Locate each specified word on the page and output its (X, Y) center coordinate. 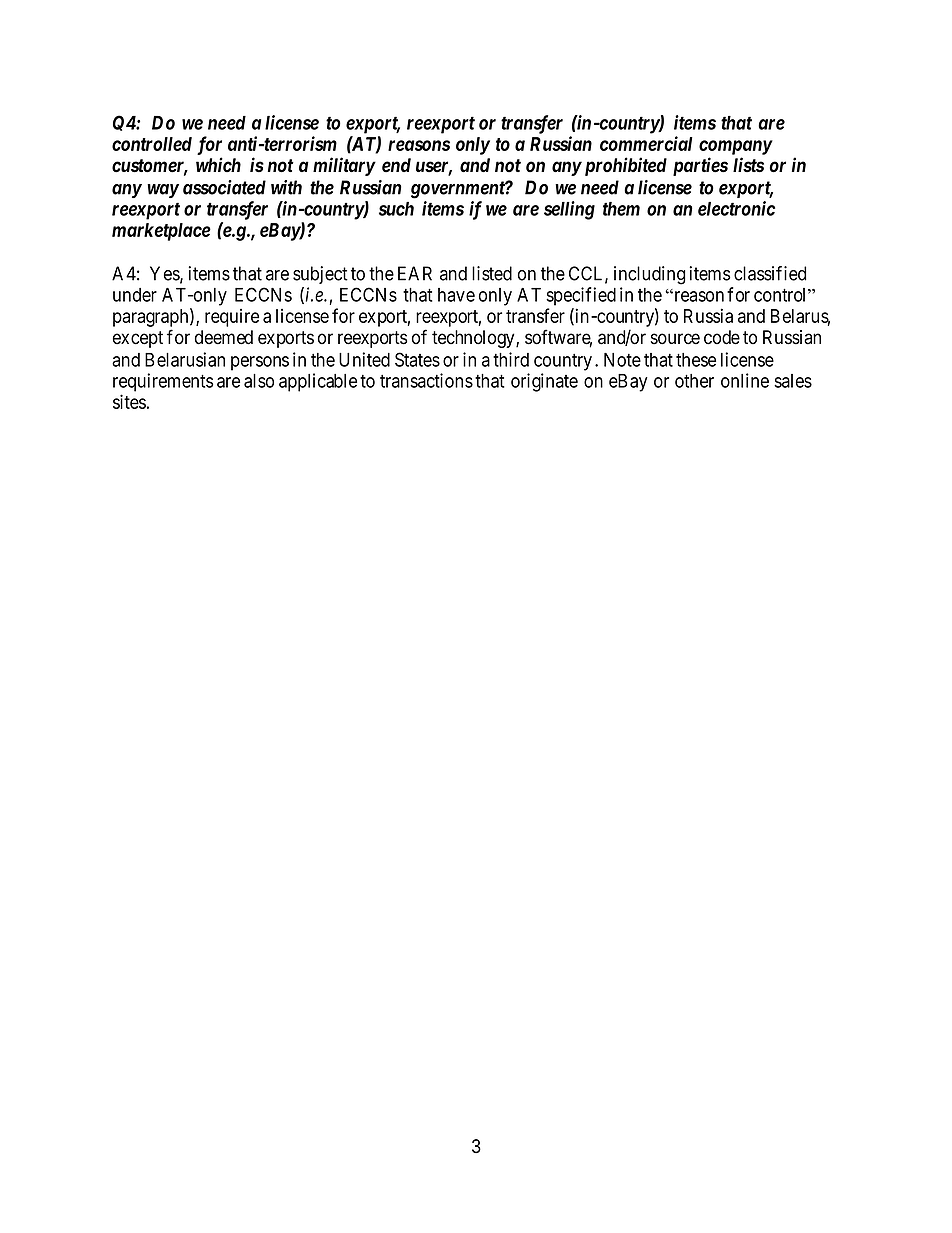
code (722, 337)
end (396, 165)
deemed (224, 337)
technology (474, 339)
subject (320, 275)
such (396, 209)
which (218, 164)
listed (492, 273)
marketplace (161, 232)
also (259, 381)
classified (770, 273)
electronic (736, 208)
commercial (646, 143)
